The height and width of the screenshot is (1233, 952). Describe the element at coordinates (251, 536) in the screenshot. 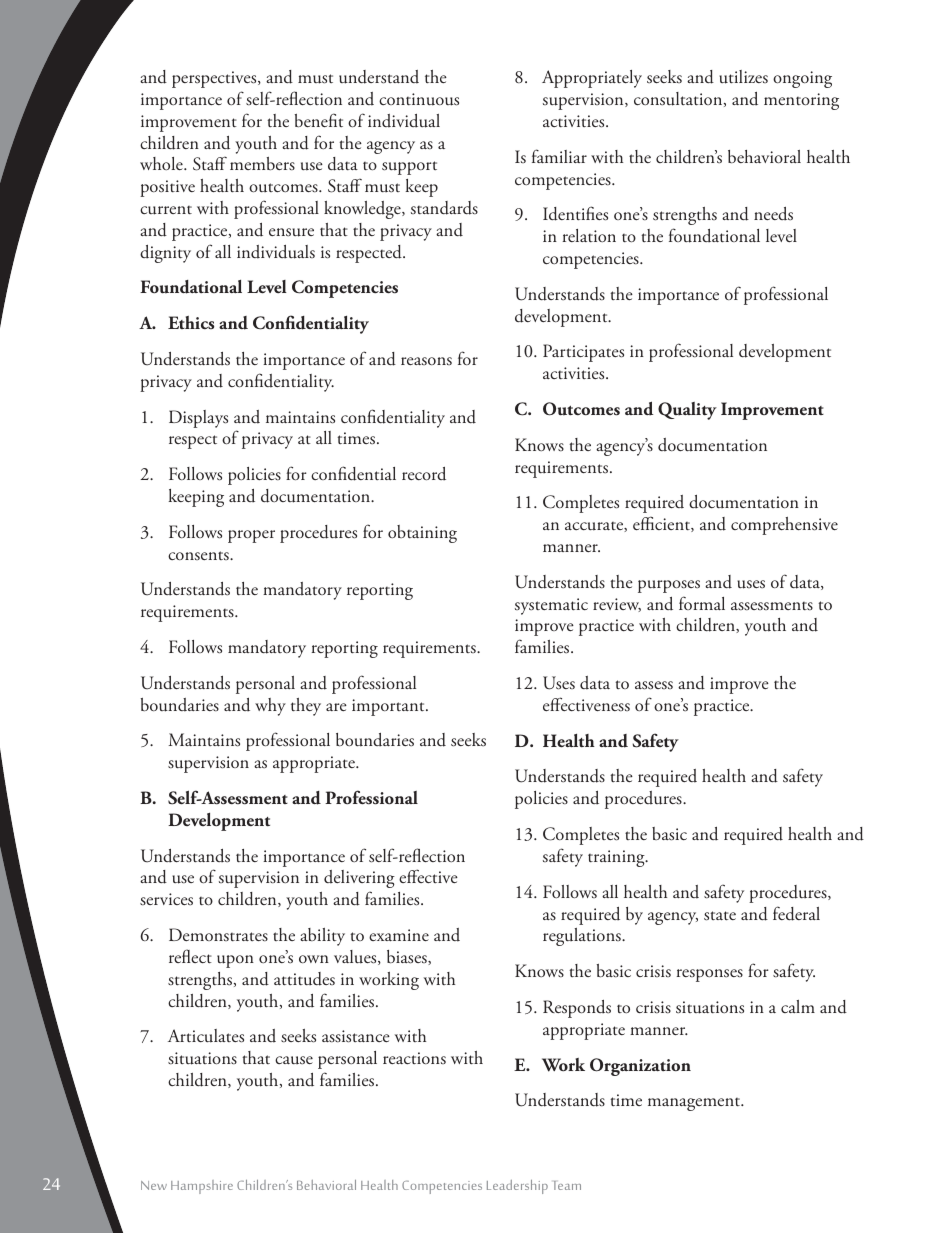

I see `proper` at that location.
